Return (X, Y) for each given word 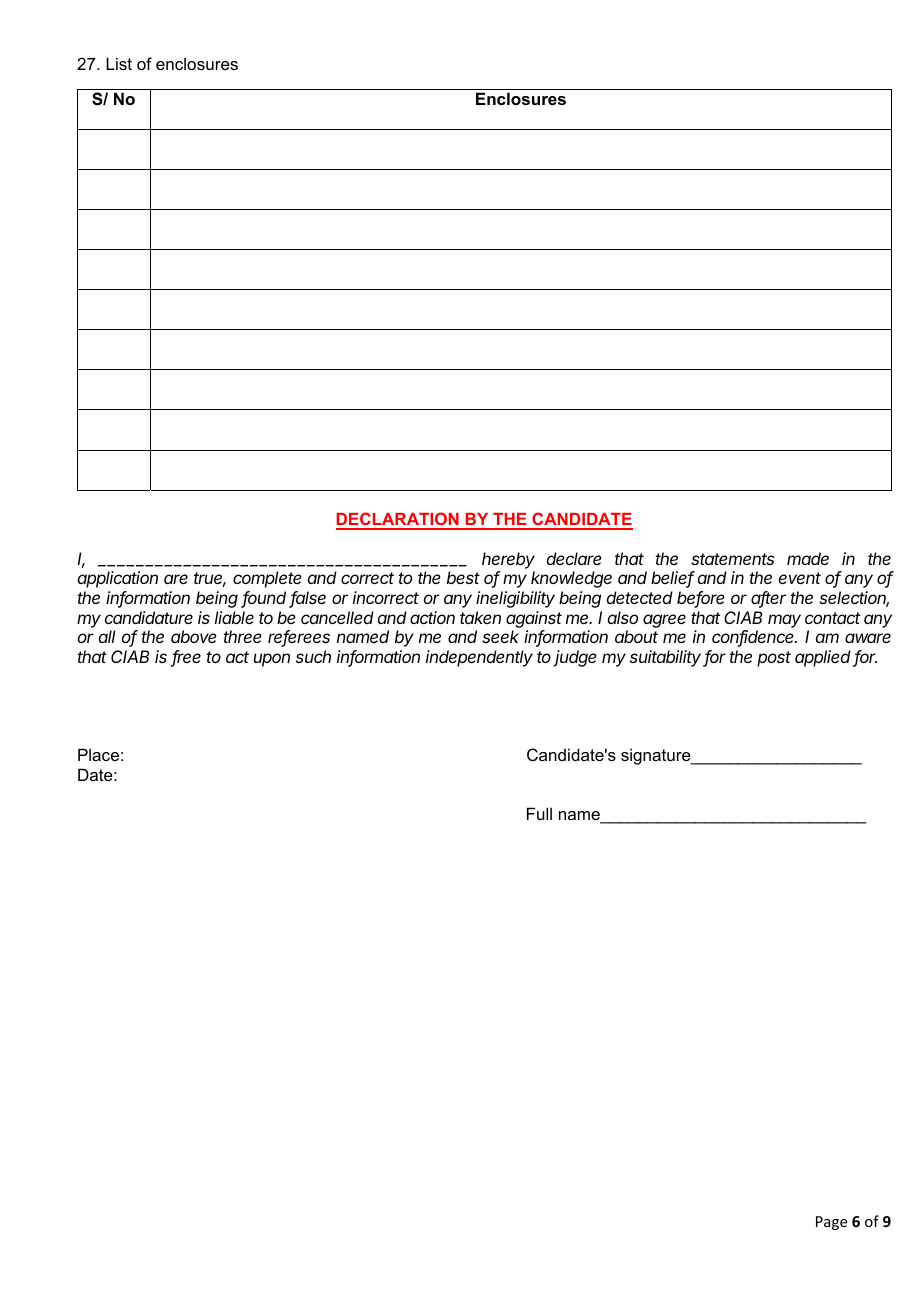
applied (824, 658)
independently (479, 658)
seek (500, 636)
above (194, 636)
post (774, 659)
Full (539, 813)
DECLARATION (398, 520)
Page (831, 1223)
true (210, 579)
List (119, 63)
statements (733, 559)
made (808, 558)
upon (272, 660)
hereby (508, 560)
